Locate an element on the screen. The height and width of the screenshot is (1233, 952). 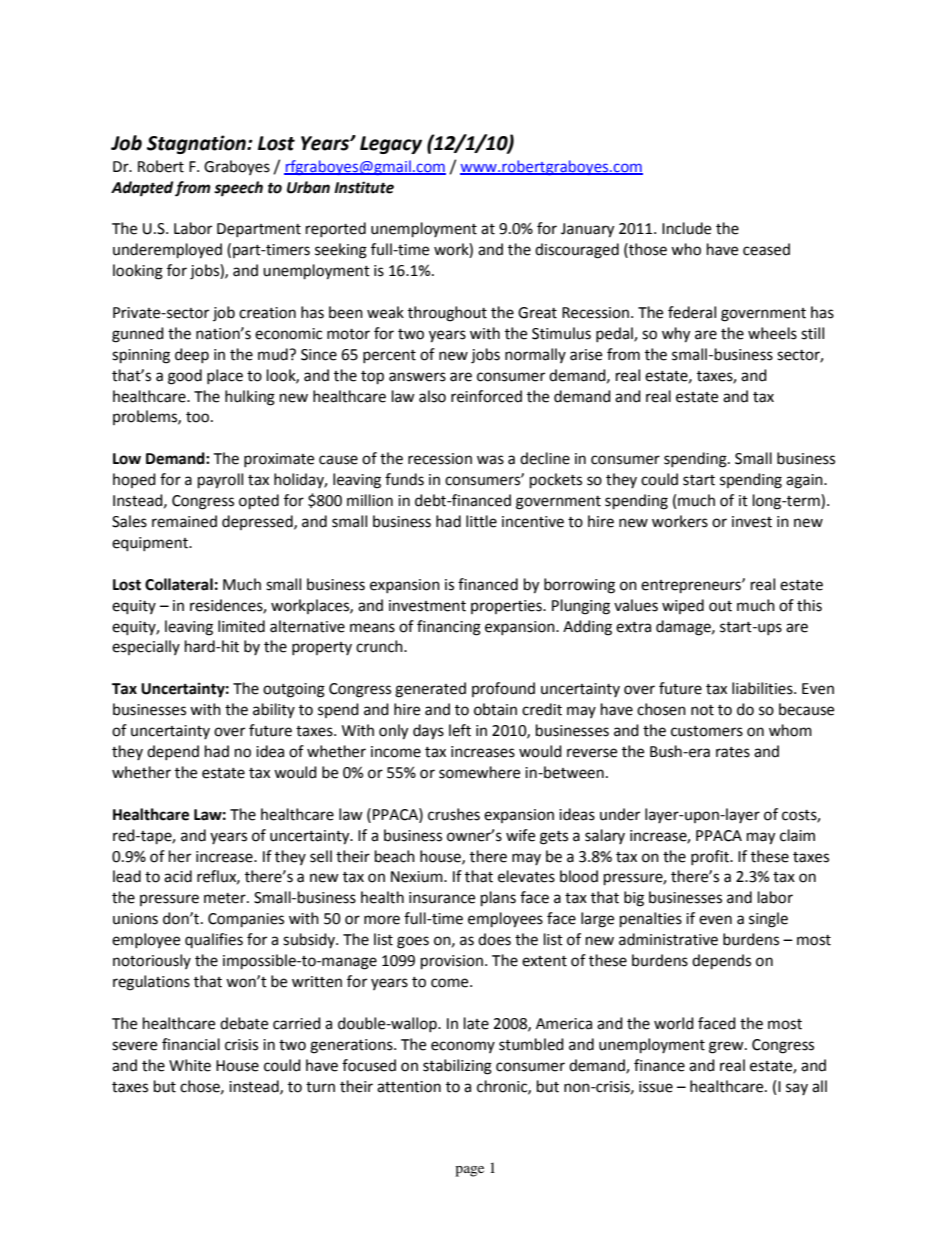
liabilities is located at coordinates (763, 688).
